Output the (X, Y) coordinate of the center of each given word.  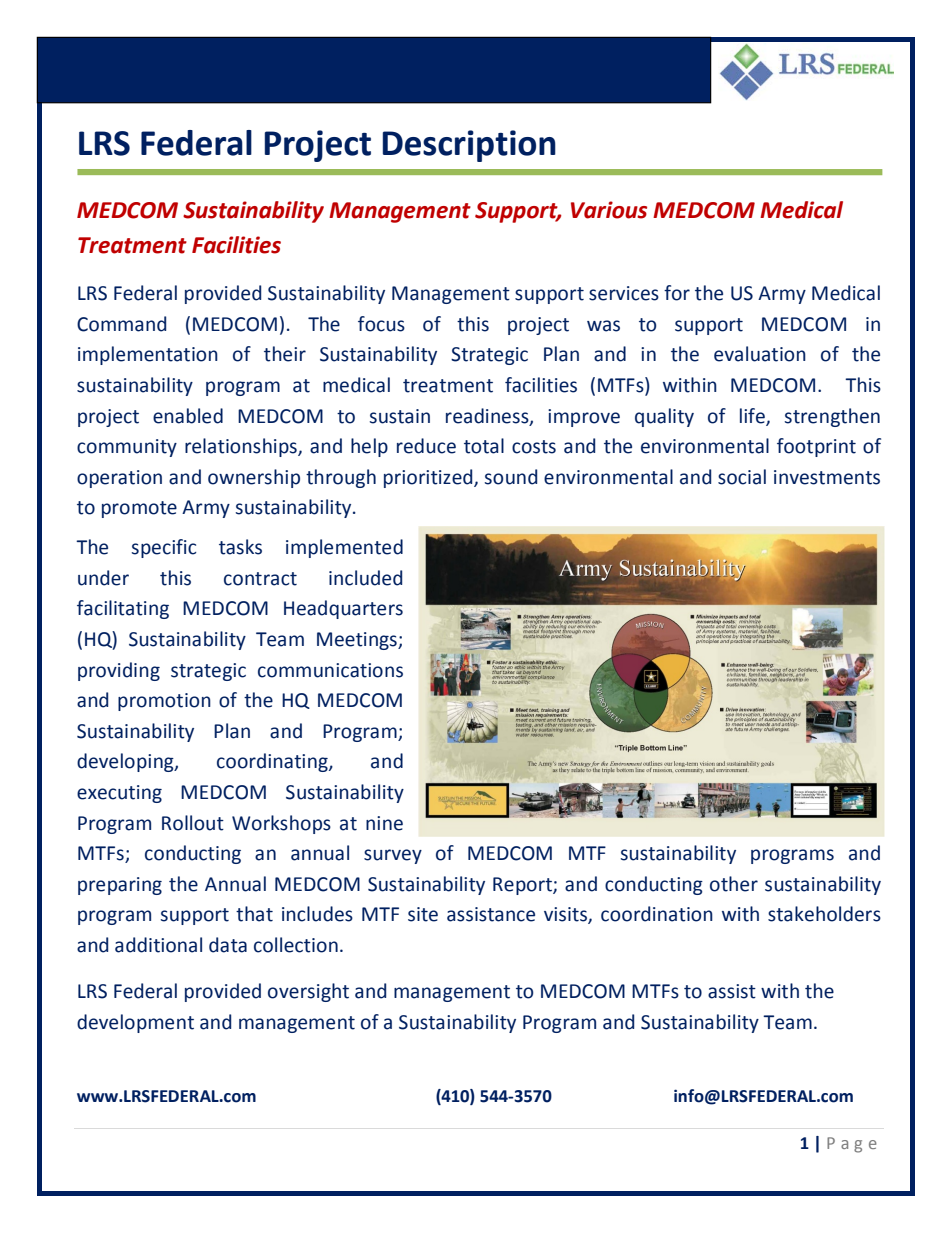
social (742, 477)
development (135, 1023)
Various (609, 210)
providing (119, 671)
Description (469, 146)
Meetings (358, 641)
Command (121, 324)
